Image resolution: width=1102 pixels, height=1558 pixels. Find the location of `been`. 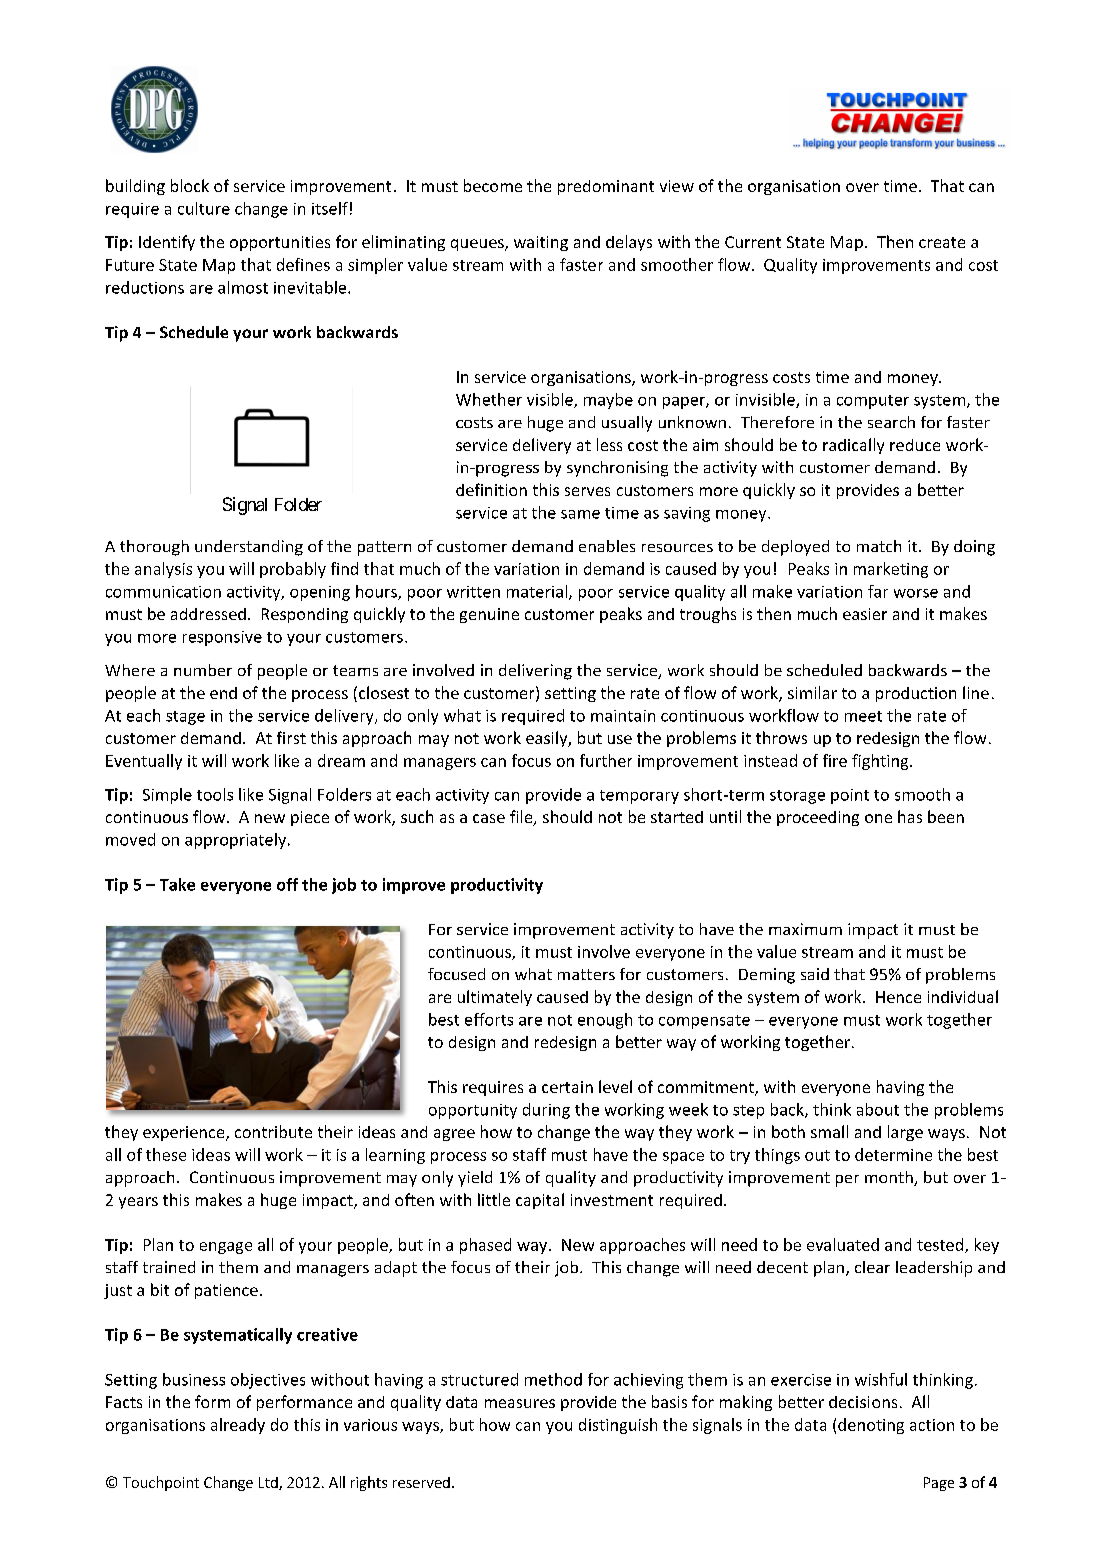

been is located at coordinates (946, 816).
